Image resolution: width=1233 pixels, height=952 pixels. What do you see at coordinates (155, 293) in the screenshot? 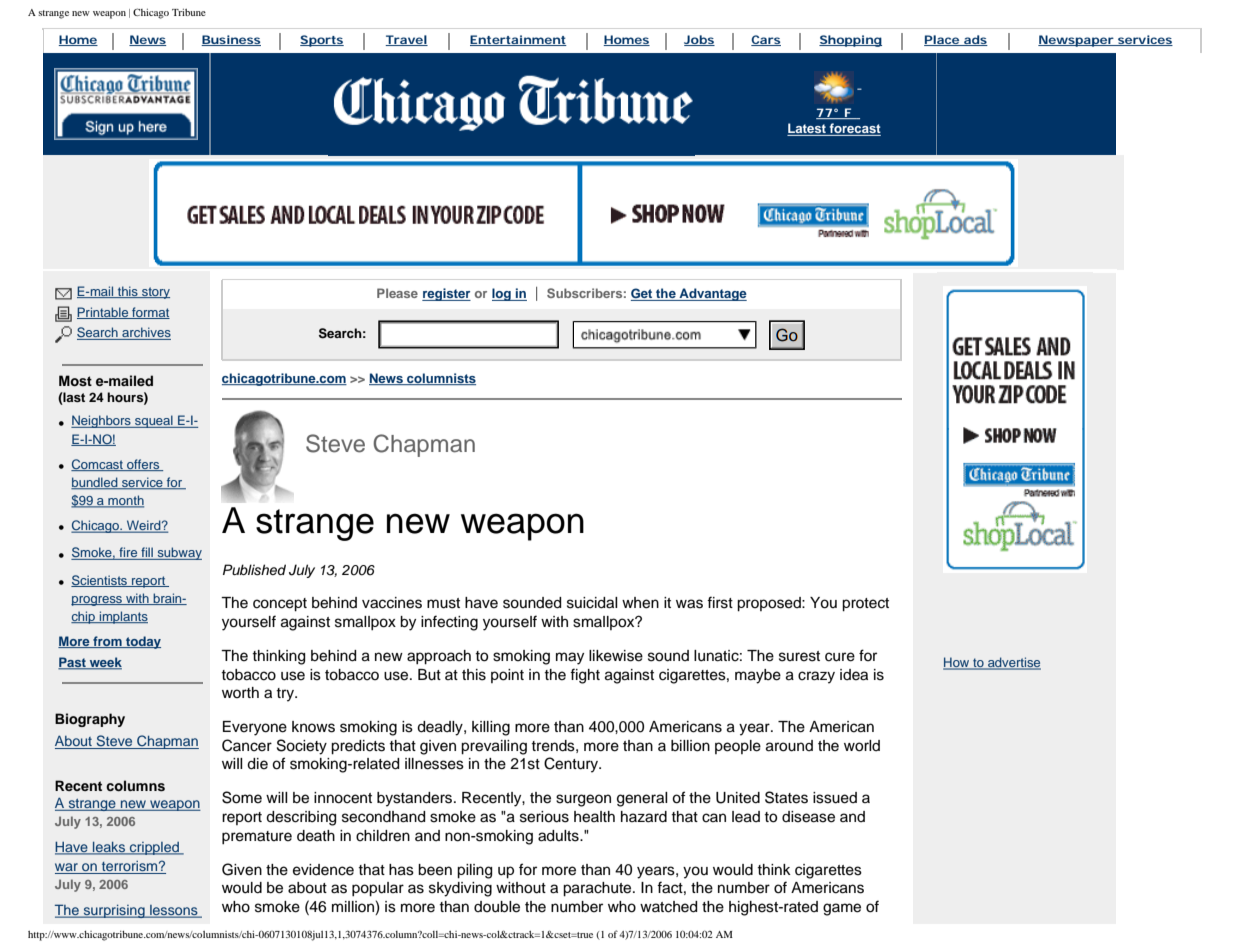
I see `story` at bounding box center [155, 293].
